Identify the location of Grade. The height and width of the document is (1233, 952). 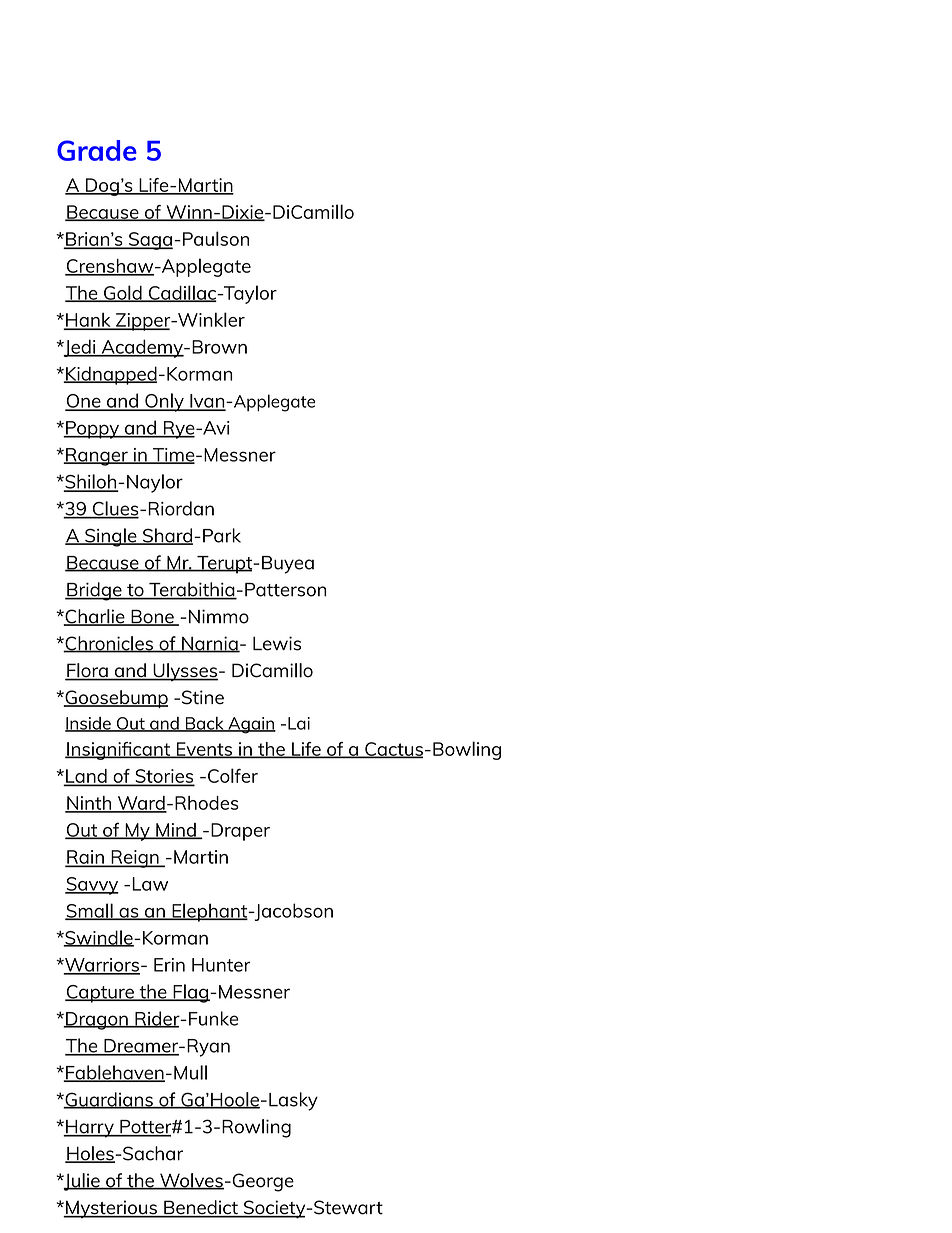
(97, 150).
